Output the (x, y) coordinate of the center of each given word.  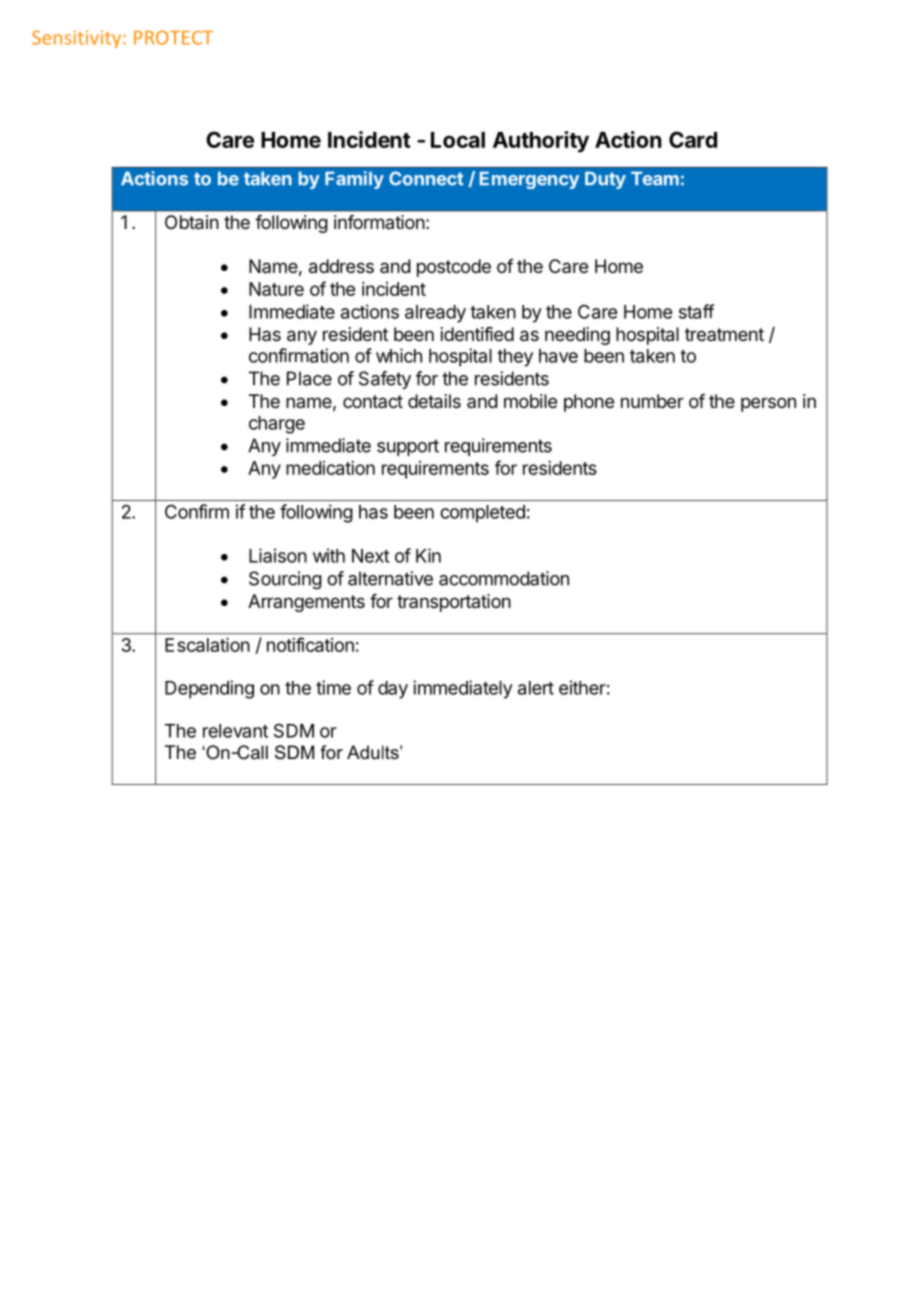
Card (693, 139)
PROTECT (173, 37)
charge (277, 425)
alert (536, 688)
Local (458, 140)
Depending (209, 689)
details (434, 401)
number (652, 401)
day (393, 690)
